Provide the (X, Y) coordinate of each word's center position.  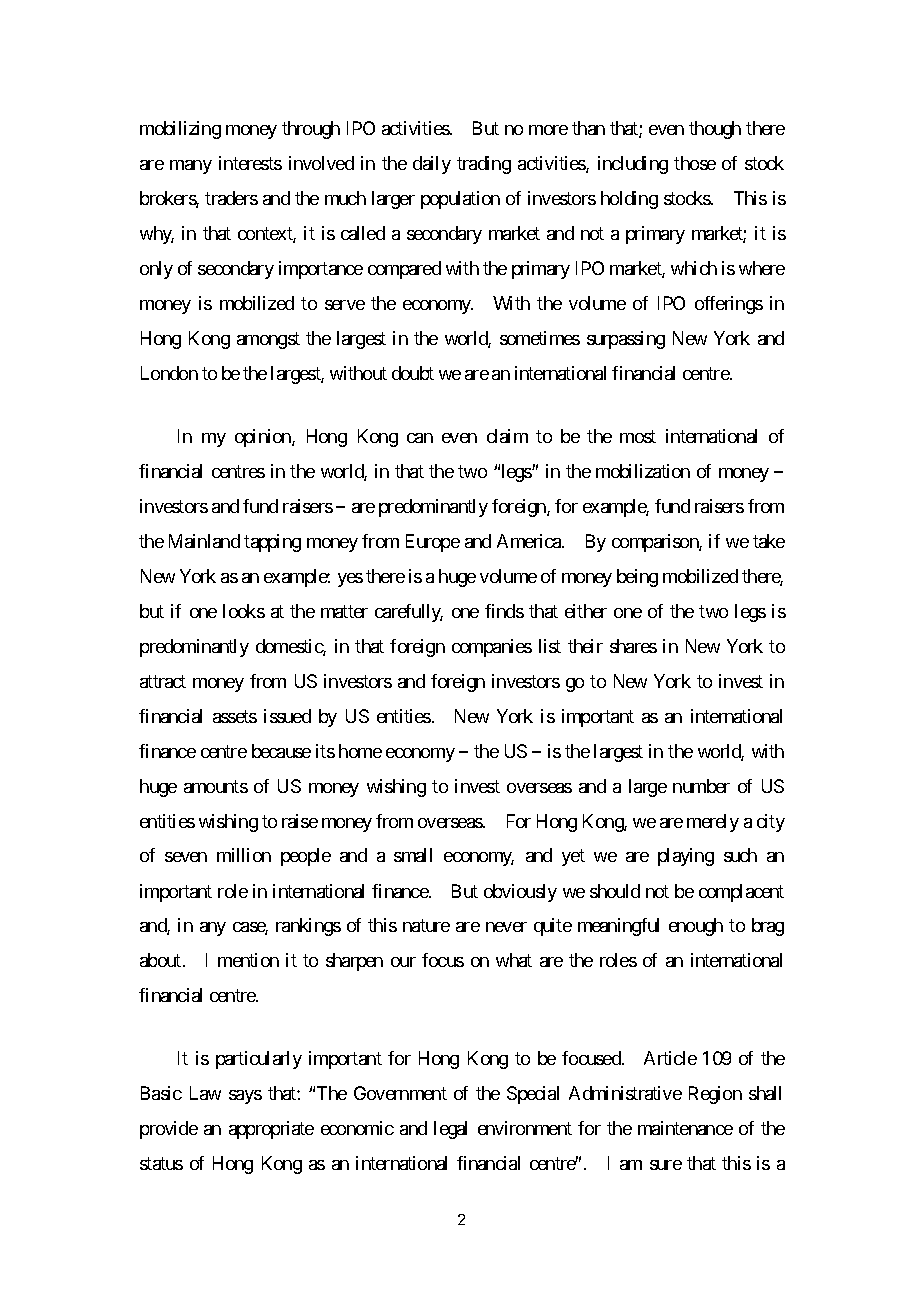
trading (484, 165)
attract (163, 681)
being (637, 578)
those (695, 163)
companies (492, 648)
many (191, 167)
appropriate (271, 1130)
